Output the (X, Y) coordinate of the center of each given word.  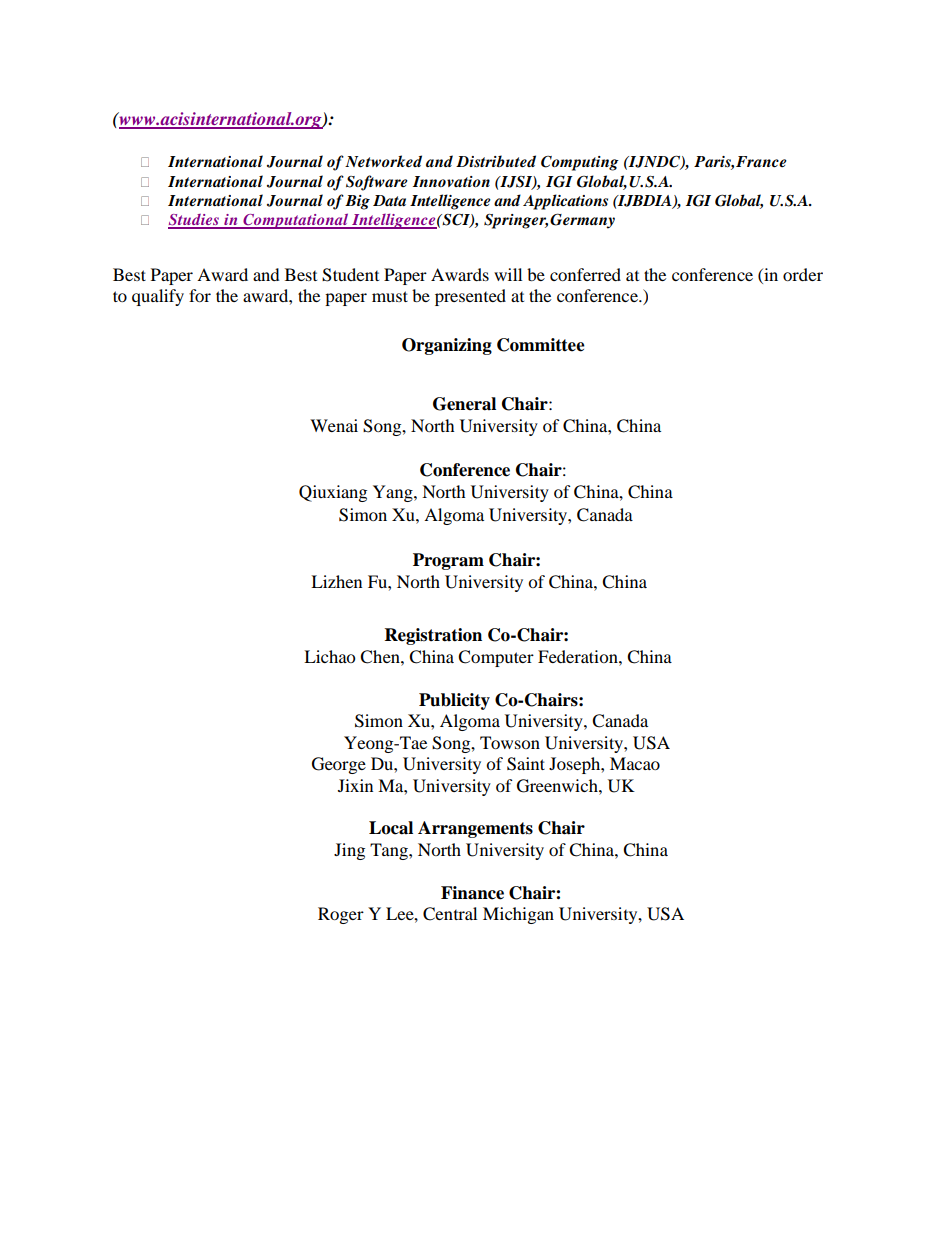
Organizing (447, 346)
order (803, 274)
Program (448, 561)
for (200, 295)
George (339, 765)
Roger (341, 915)
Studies (194, 221)
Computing (580, 163)
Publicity (454, 701)
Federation (579, 656)
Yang (394, 493)
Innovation (451, 181)
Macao (635, 763)
